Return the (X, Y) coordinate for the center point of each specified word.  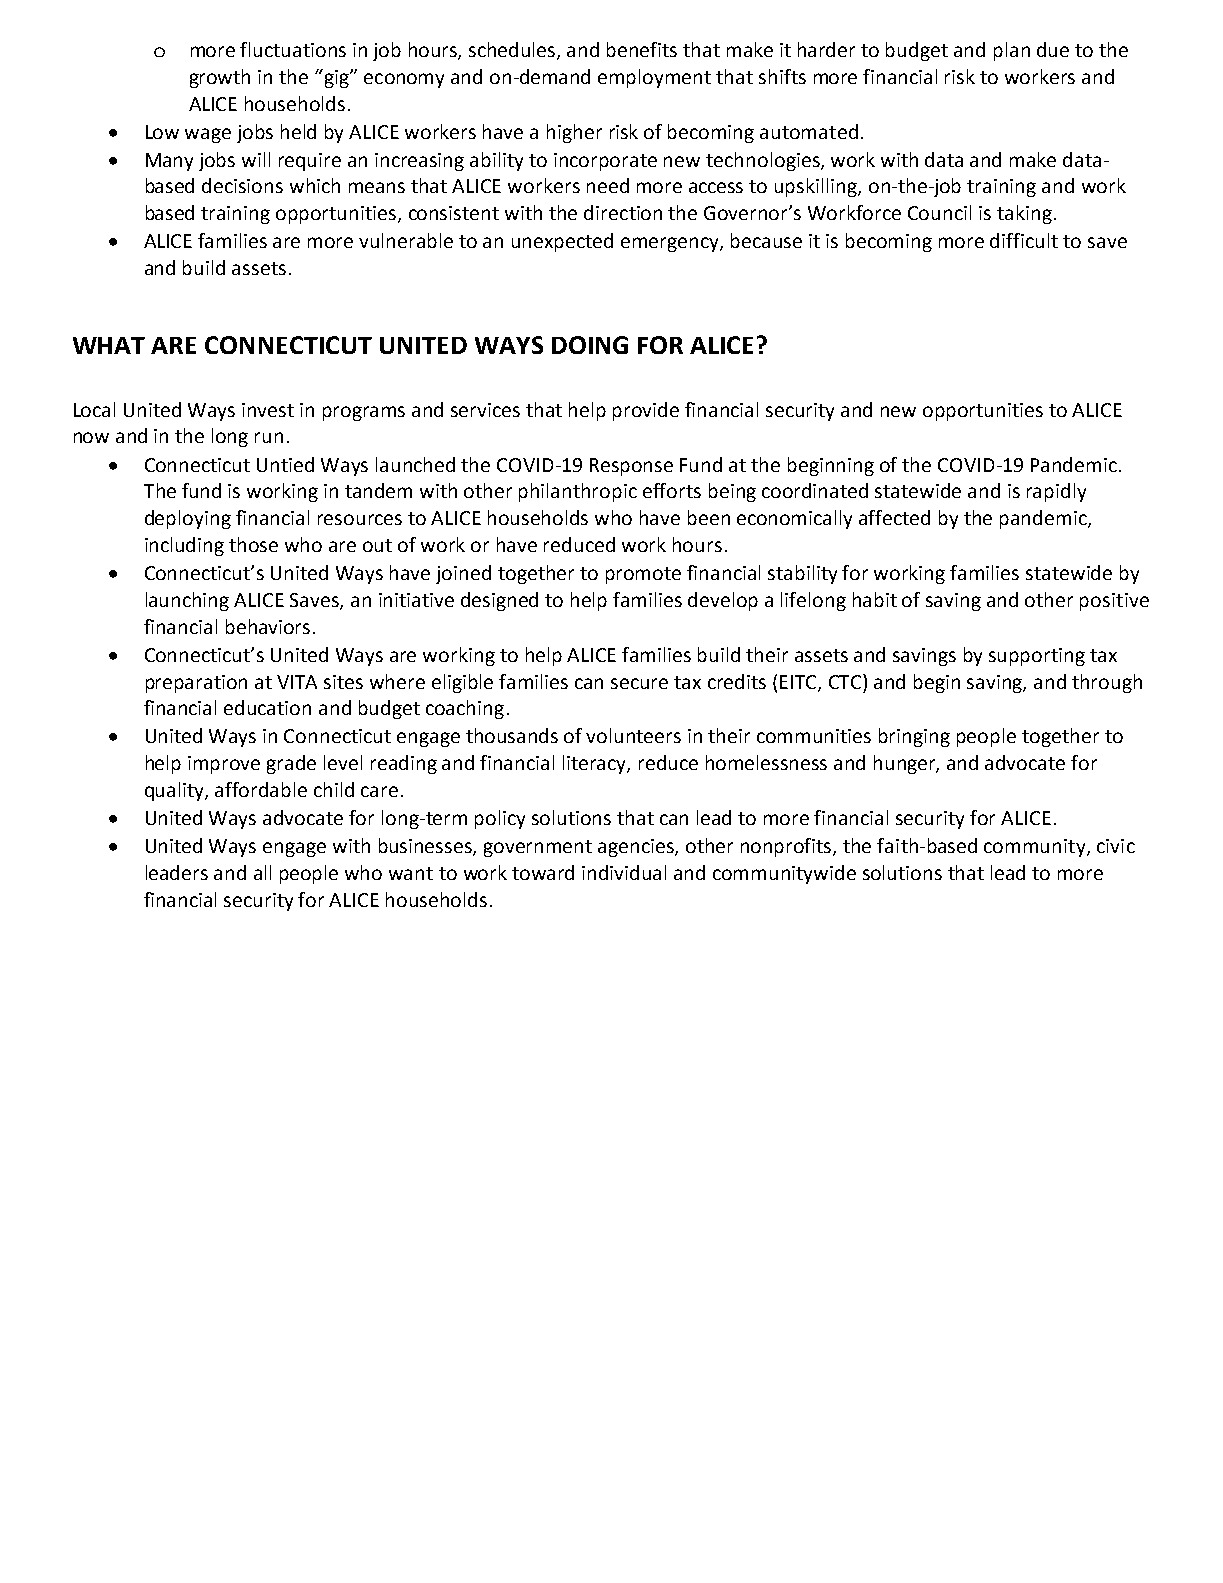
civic (1116, 846)
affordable (261, 789)
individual (624, 872)
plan (1012, 51)
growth (220, 78)
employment (654, 78)
